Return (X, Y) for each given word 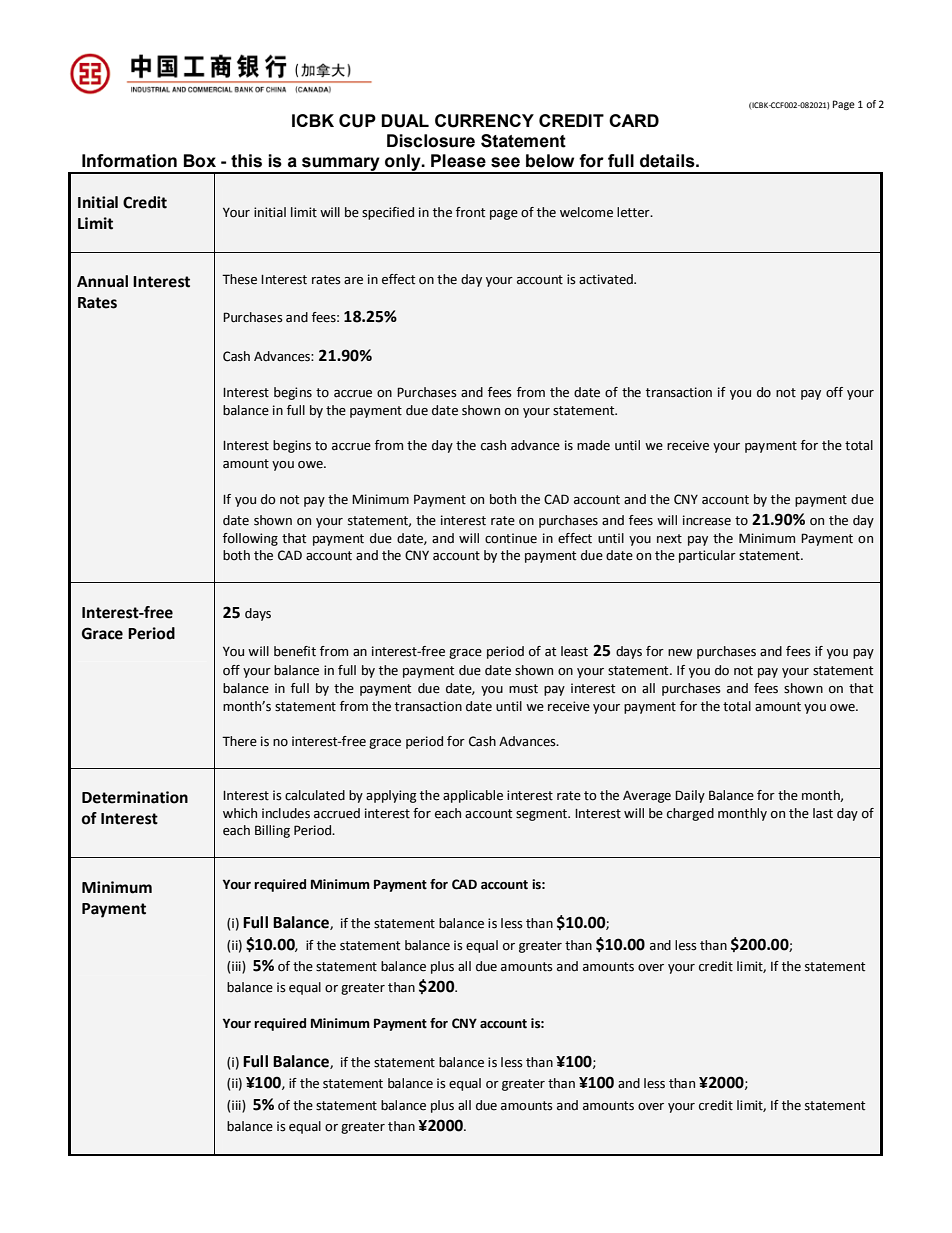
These (239, 279)
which (240, 813)
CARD (634, 120)
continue (511, 538)
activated (607, 279)
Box (200, 161)
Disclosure (431, 141)
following (250, 539)
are (353, 281)
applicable (473, 796)
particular (707, 556)
